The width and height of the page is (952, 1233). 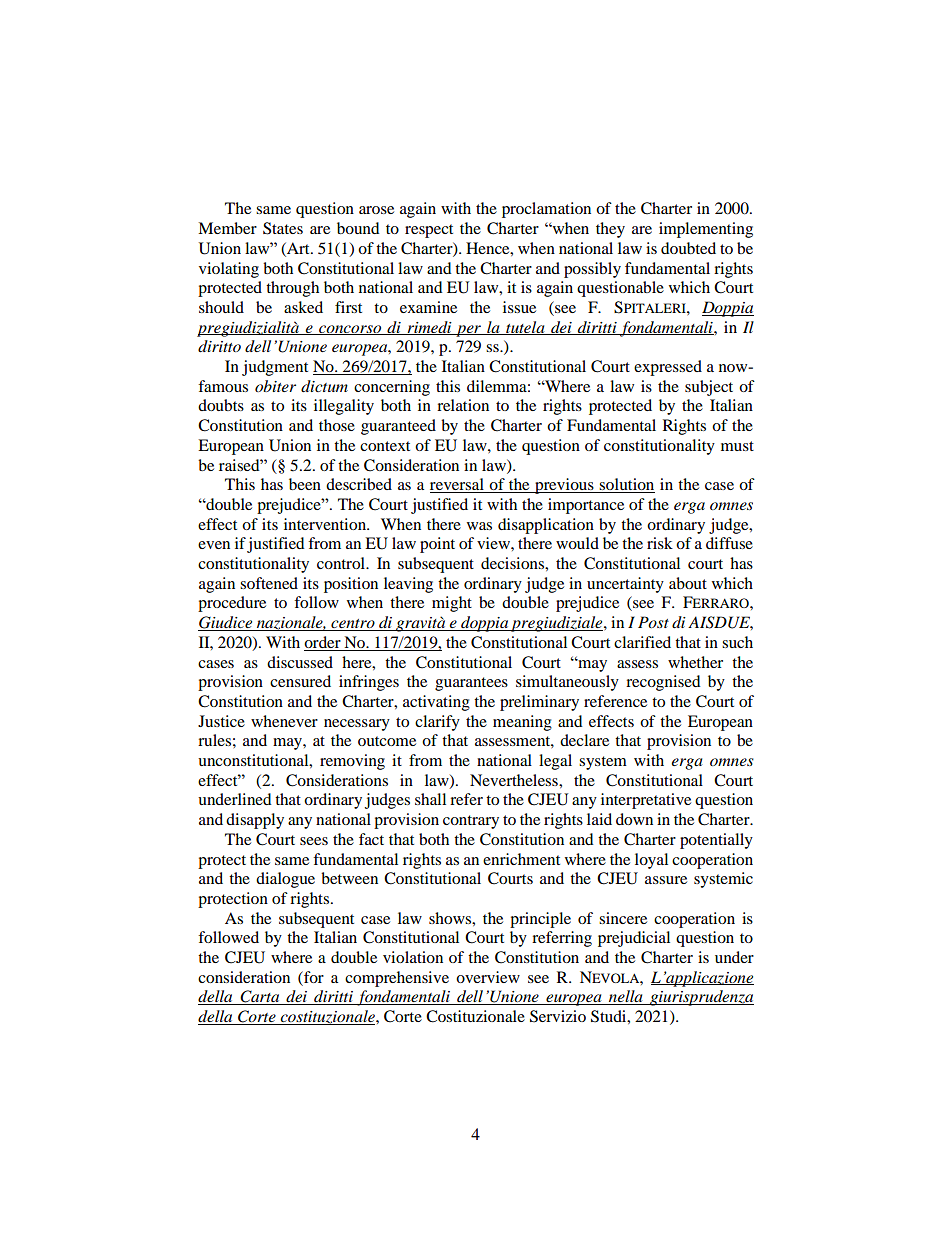 What do you see at coordinates (646, 801) in the page?
I see `interpretative` at bounding box center [646, 801].
